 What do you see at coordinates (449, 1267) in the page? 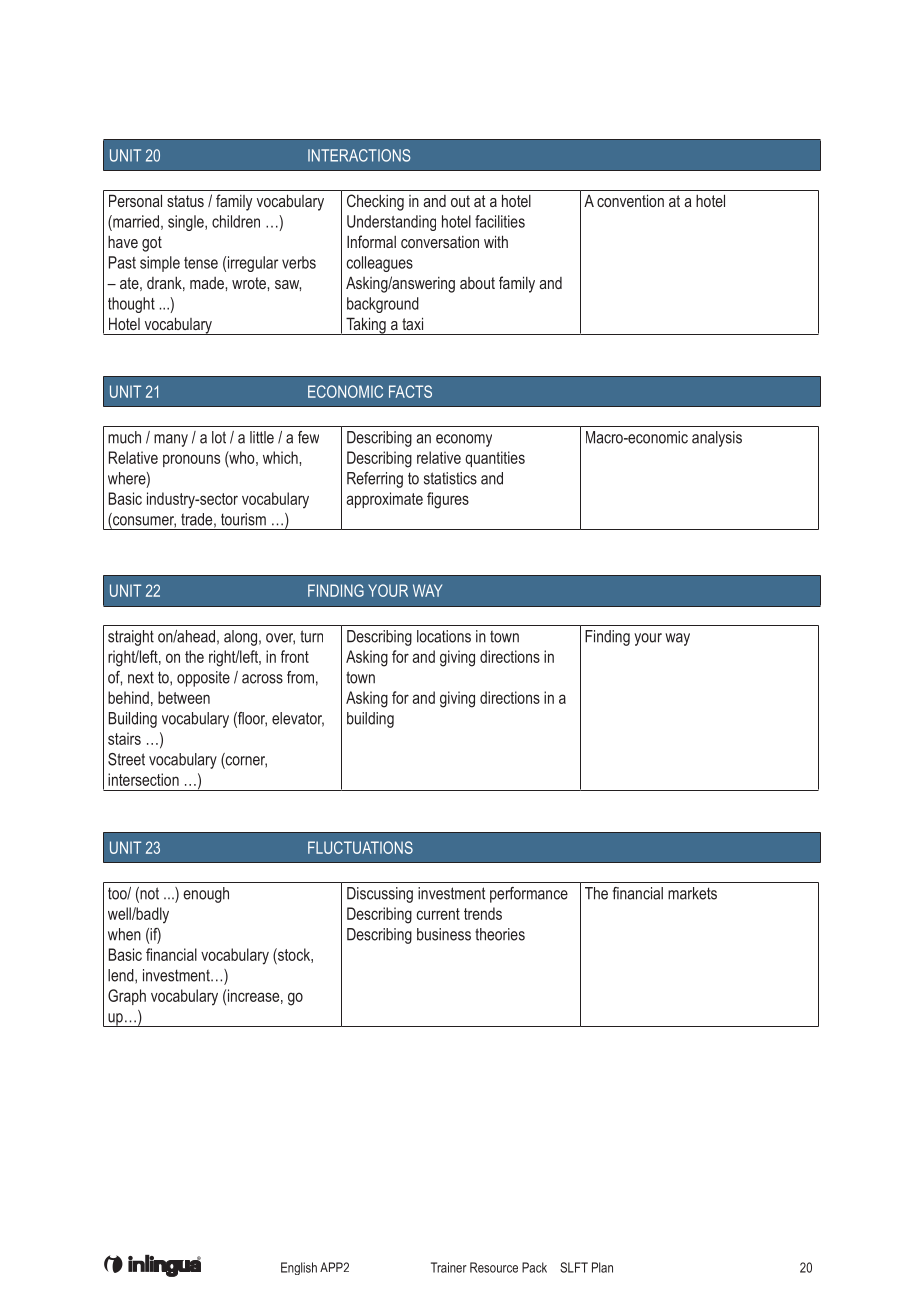
I see `Trainer` at bounding box center [449, 1267].
